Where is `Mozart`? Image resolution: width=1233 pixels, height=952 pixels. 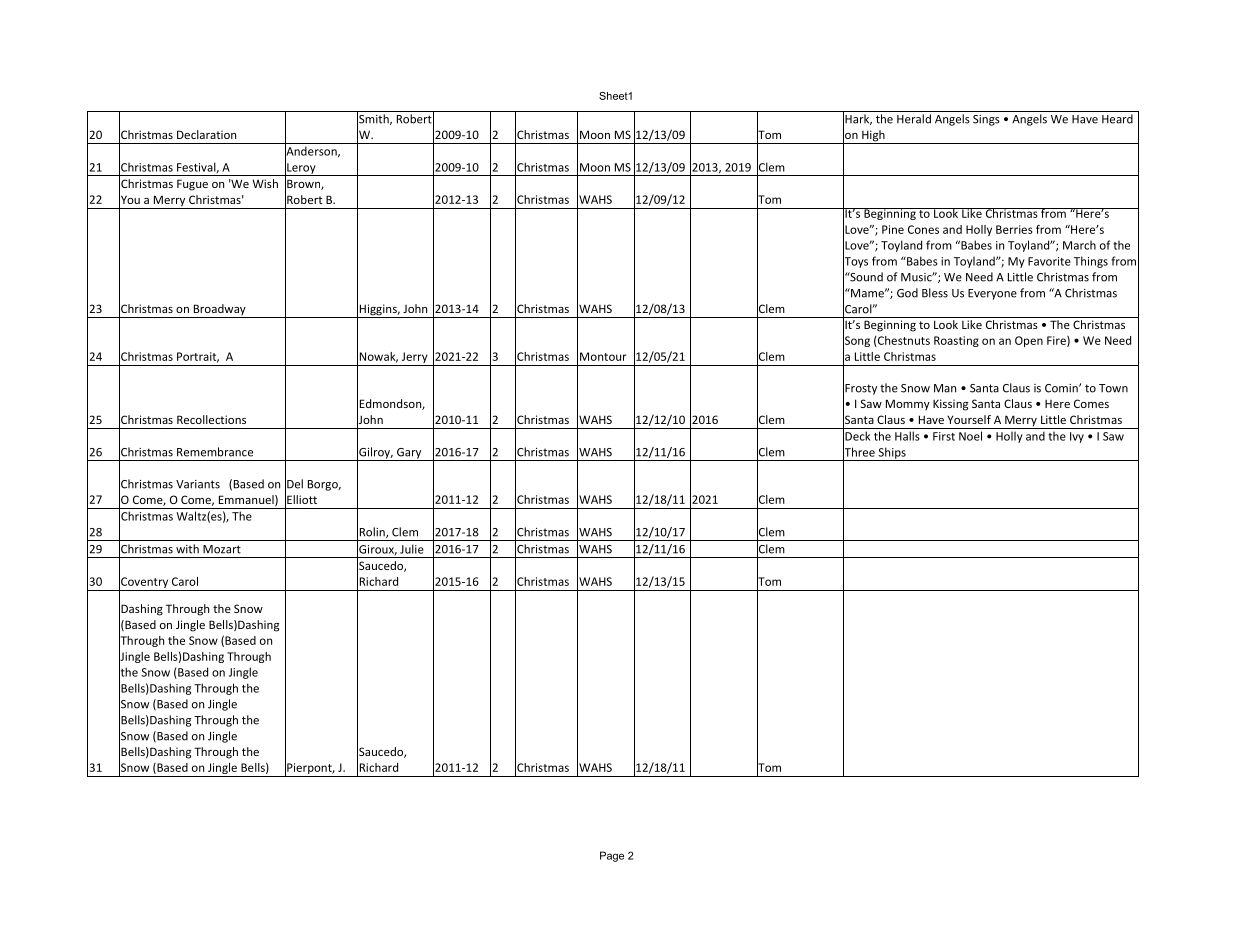 Mozart is located at coordinates (222, 549).
